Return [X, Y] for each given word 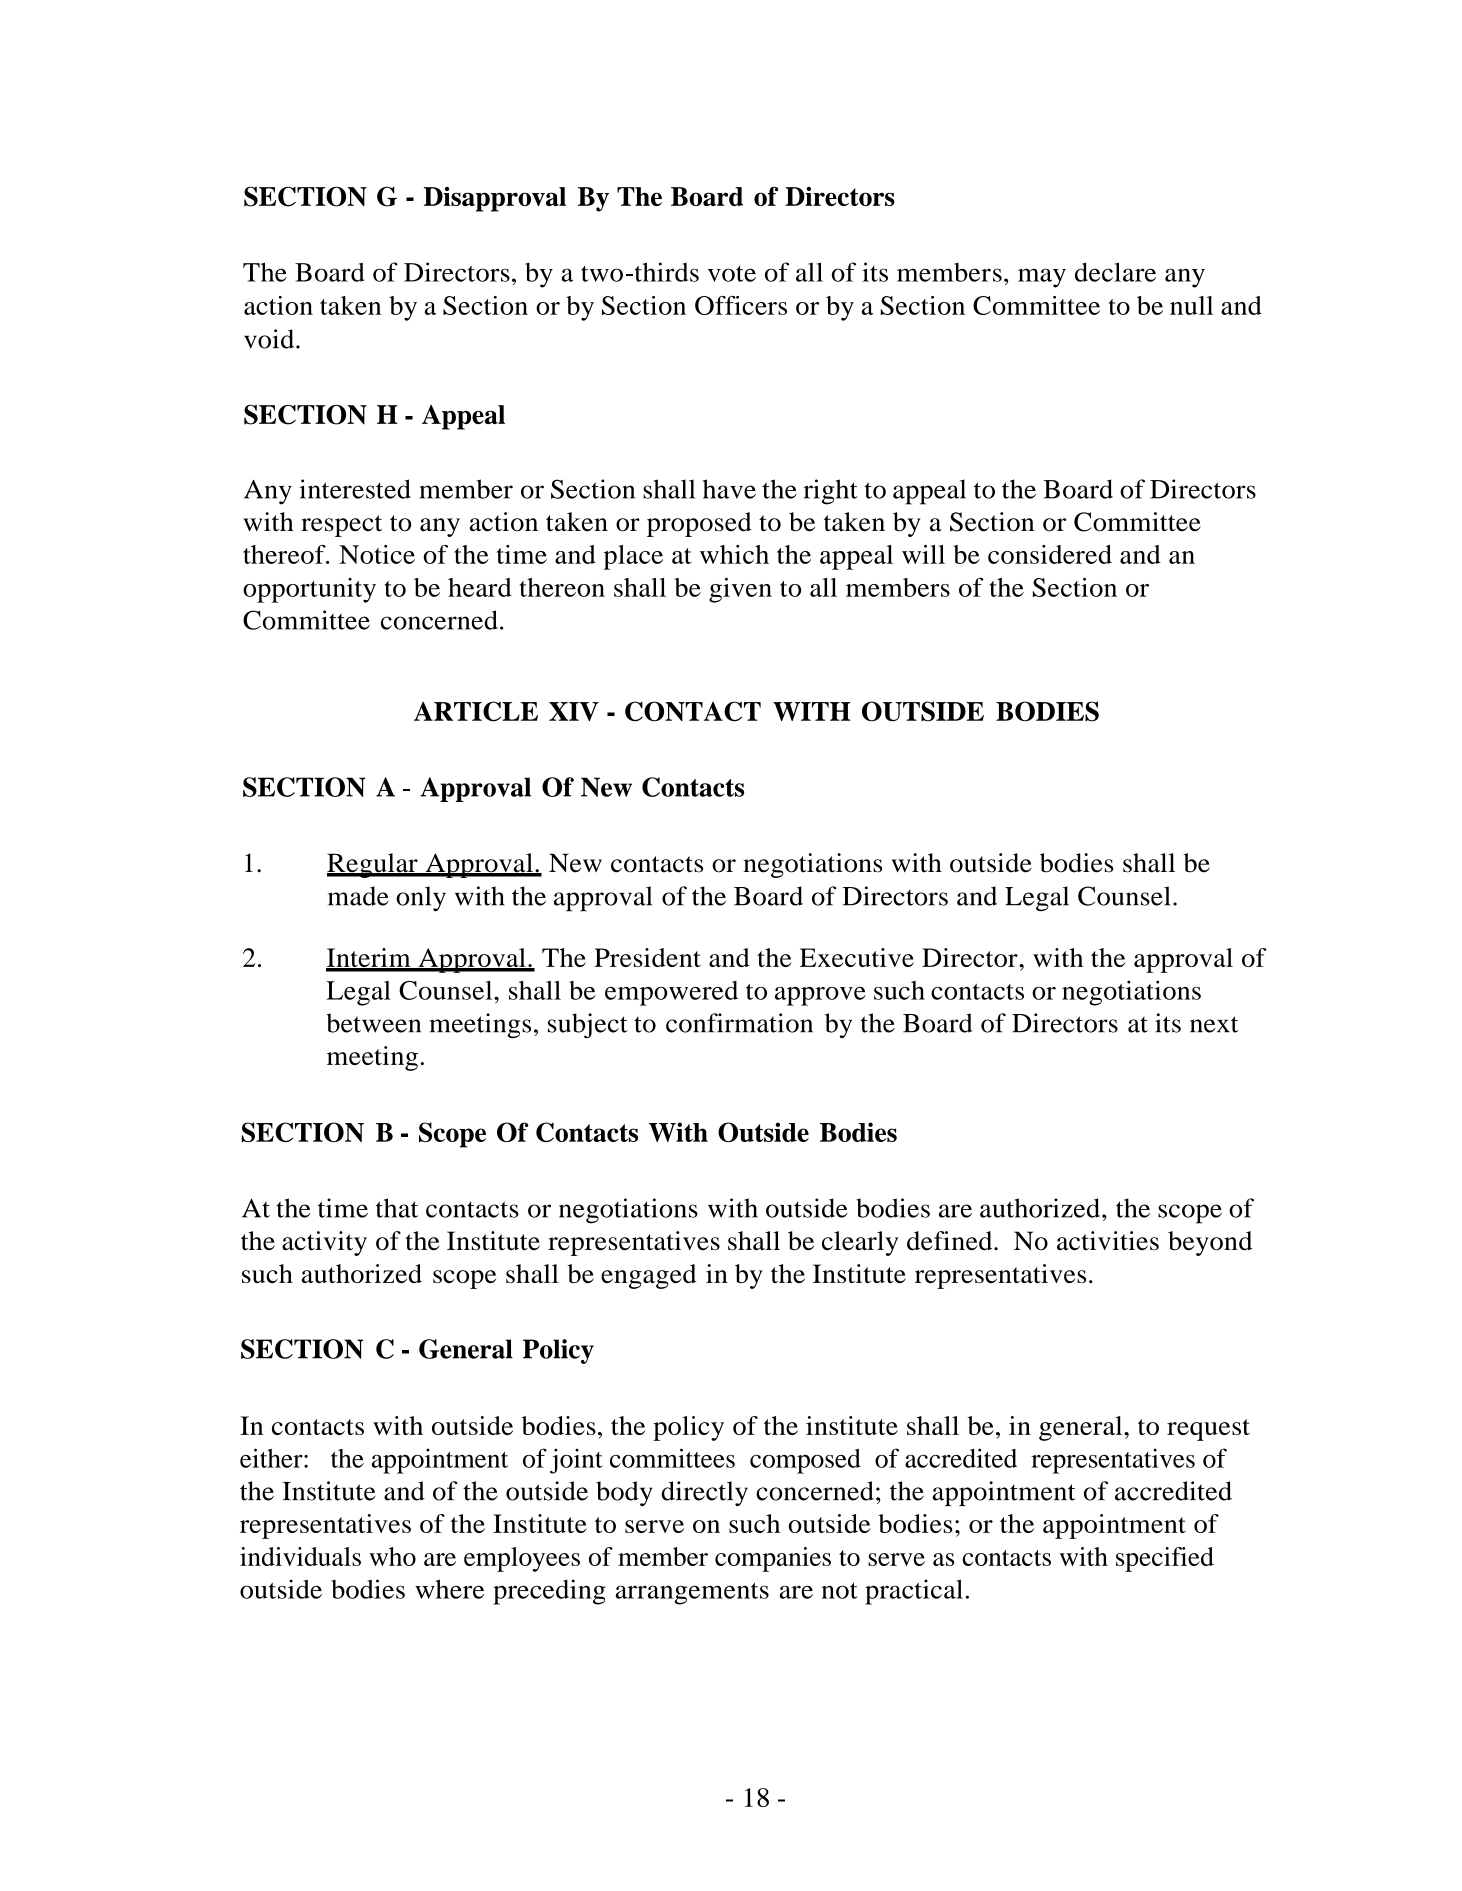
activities [1108, 1241]
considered [1050, 554]
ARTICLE [476, 711]
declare [1115, 272]
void [270, 339]
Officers [741, 305]
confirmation [739, 1023]
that [397, 1208]
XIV [574, 711]
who [392, 1556]
